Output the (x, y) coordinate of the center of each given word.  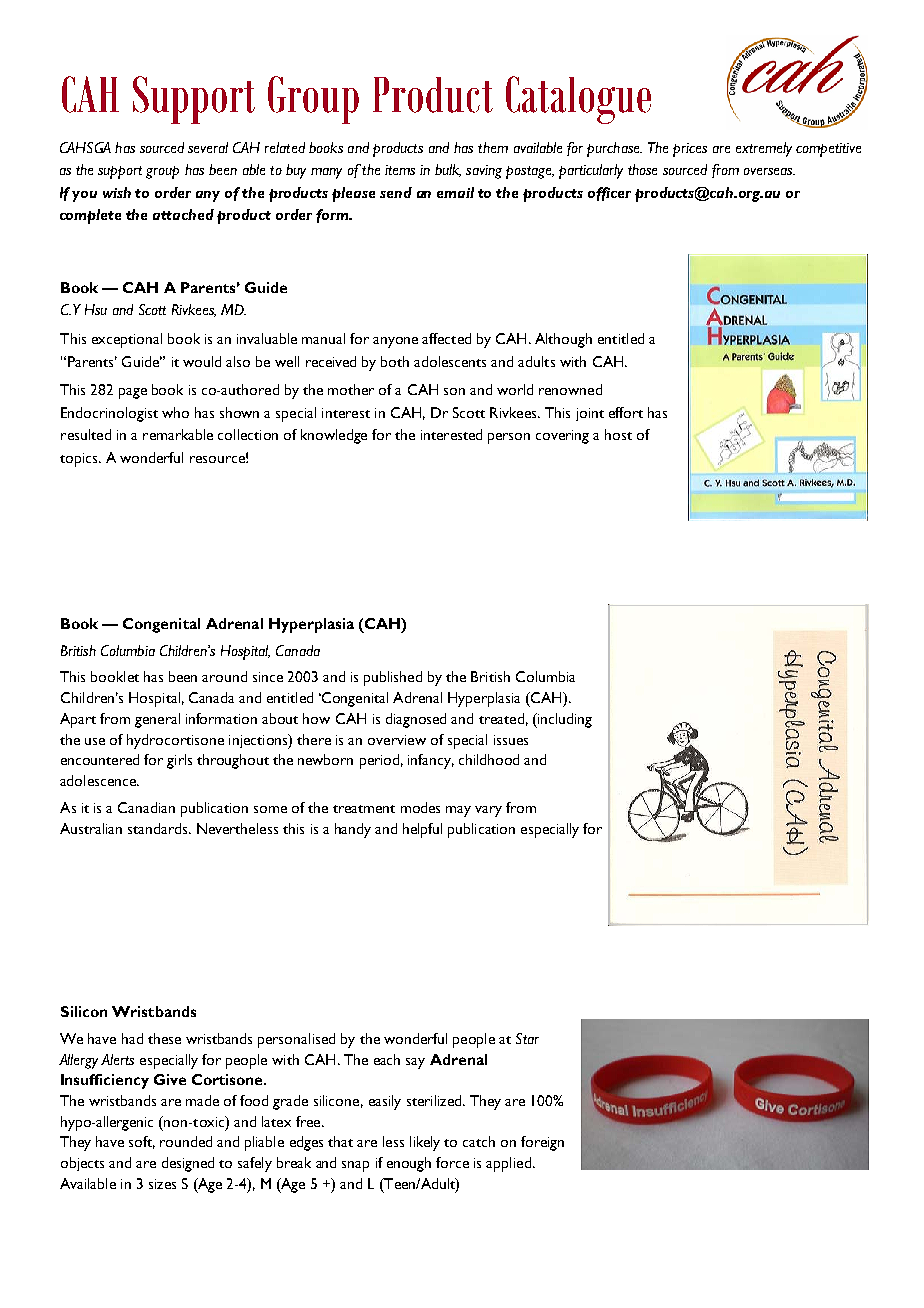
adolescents (450, 361)
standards (159, 828)
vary (488, 811)
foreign (542, 1143)
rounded (186, 1141)
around (224, 676)
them (493, 147)
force (452, 1162)
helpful (422, 830)
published (393, 678)
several (208, 147)
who (175, 412)
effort (626, 412)
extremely (764, 149)
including (564, 720)
